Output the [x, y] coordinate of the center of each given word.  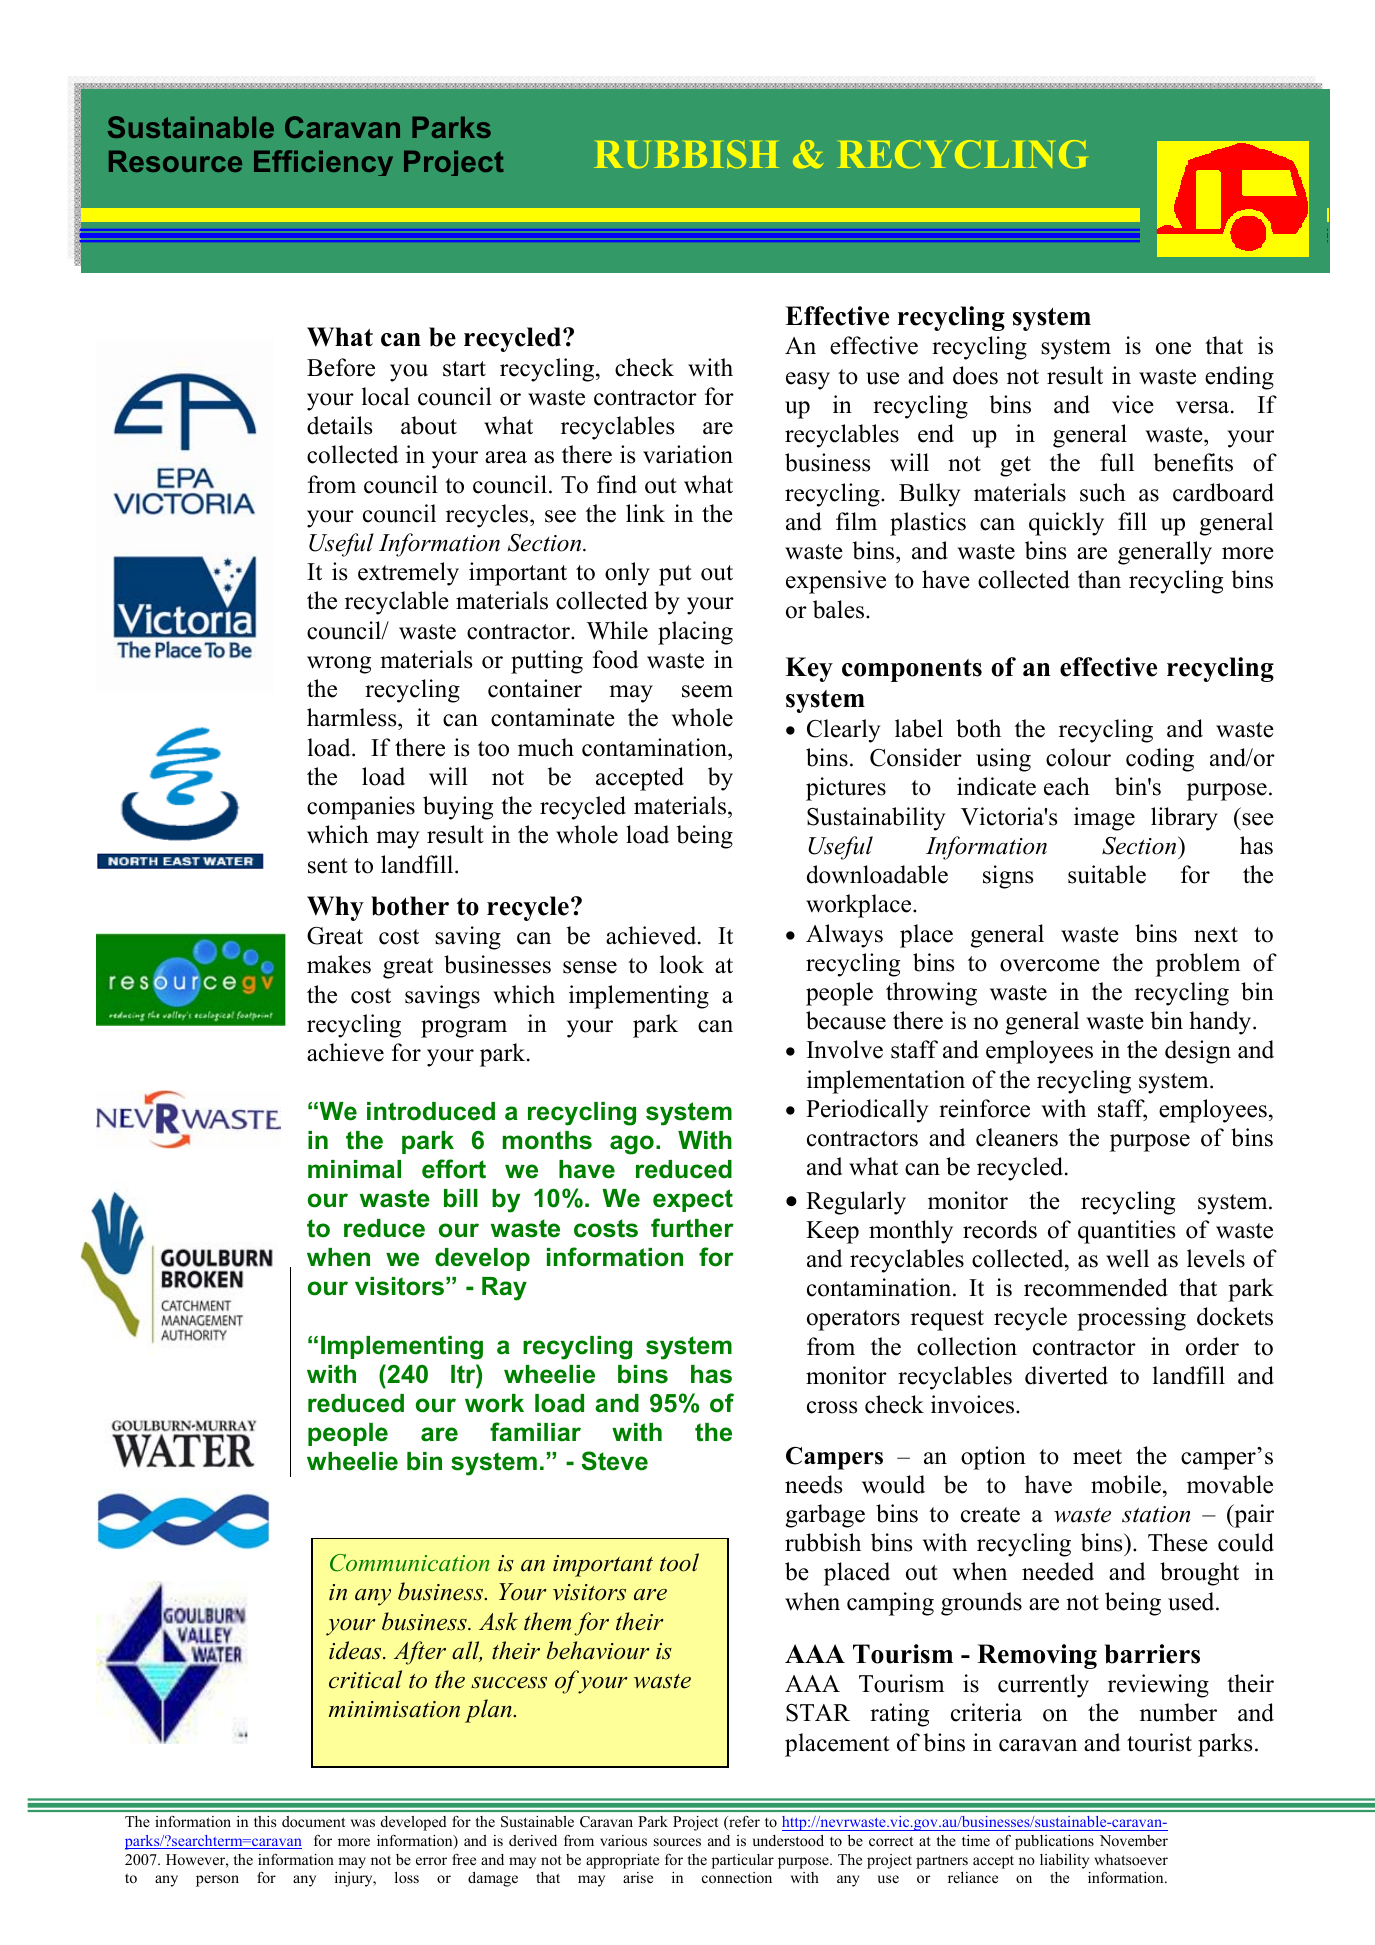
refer [743, 1822]
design [1198, 1052]
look [682, 964]
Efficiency [323, 163]
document [313, 1821]
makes [339, 964]
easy [808, 381]
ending [1239, 378]
